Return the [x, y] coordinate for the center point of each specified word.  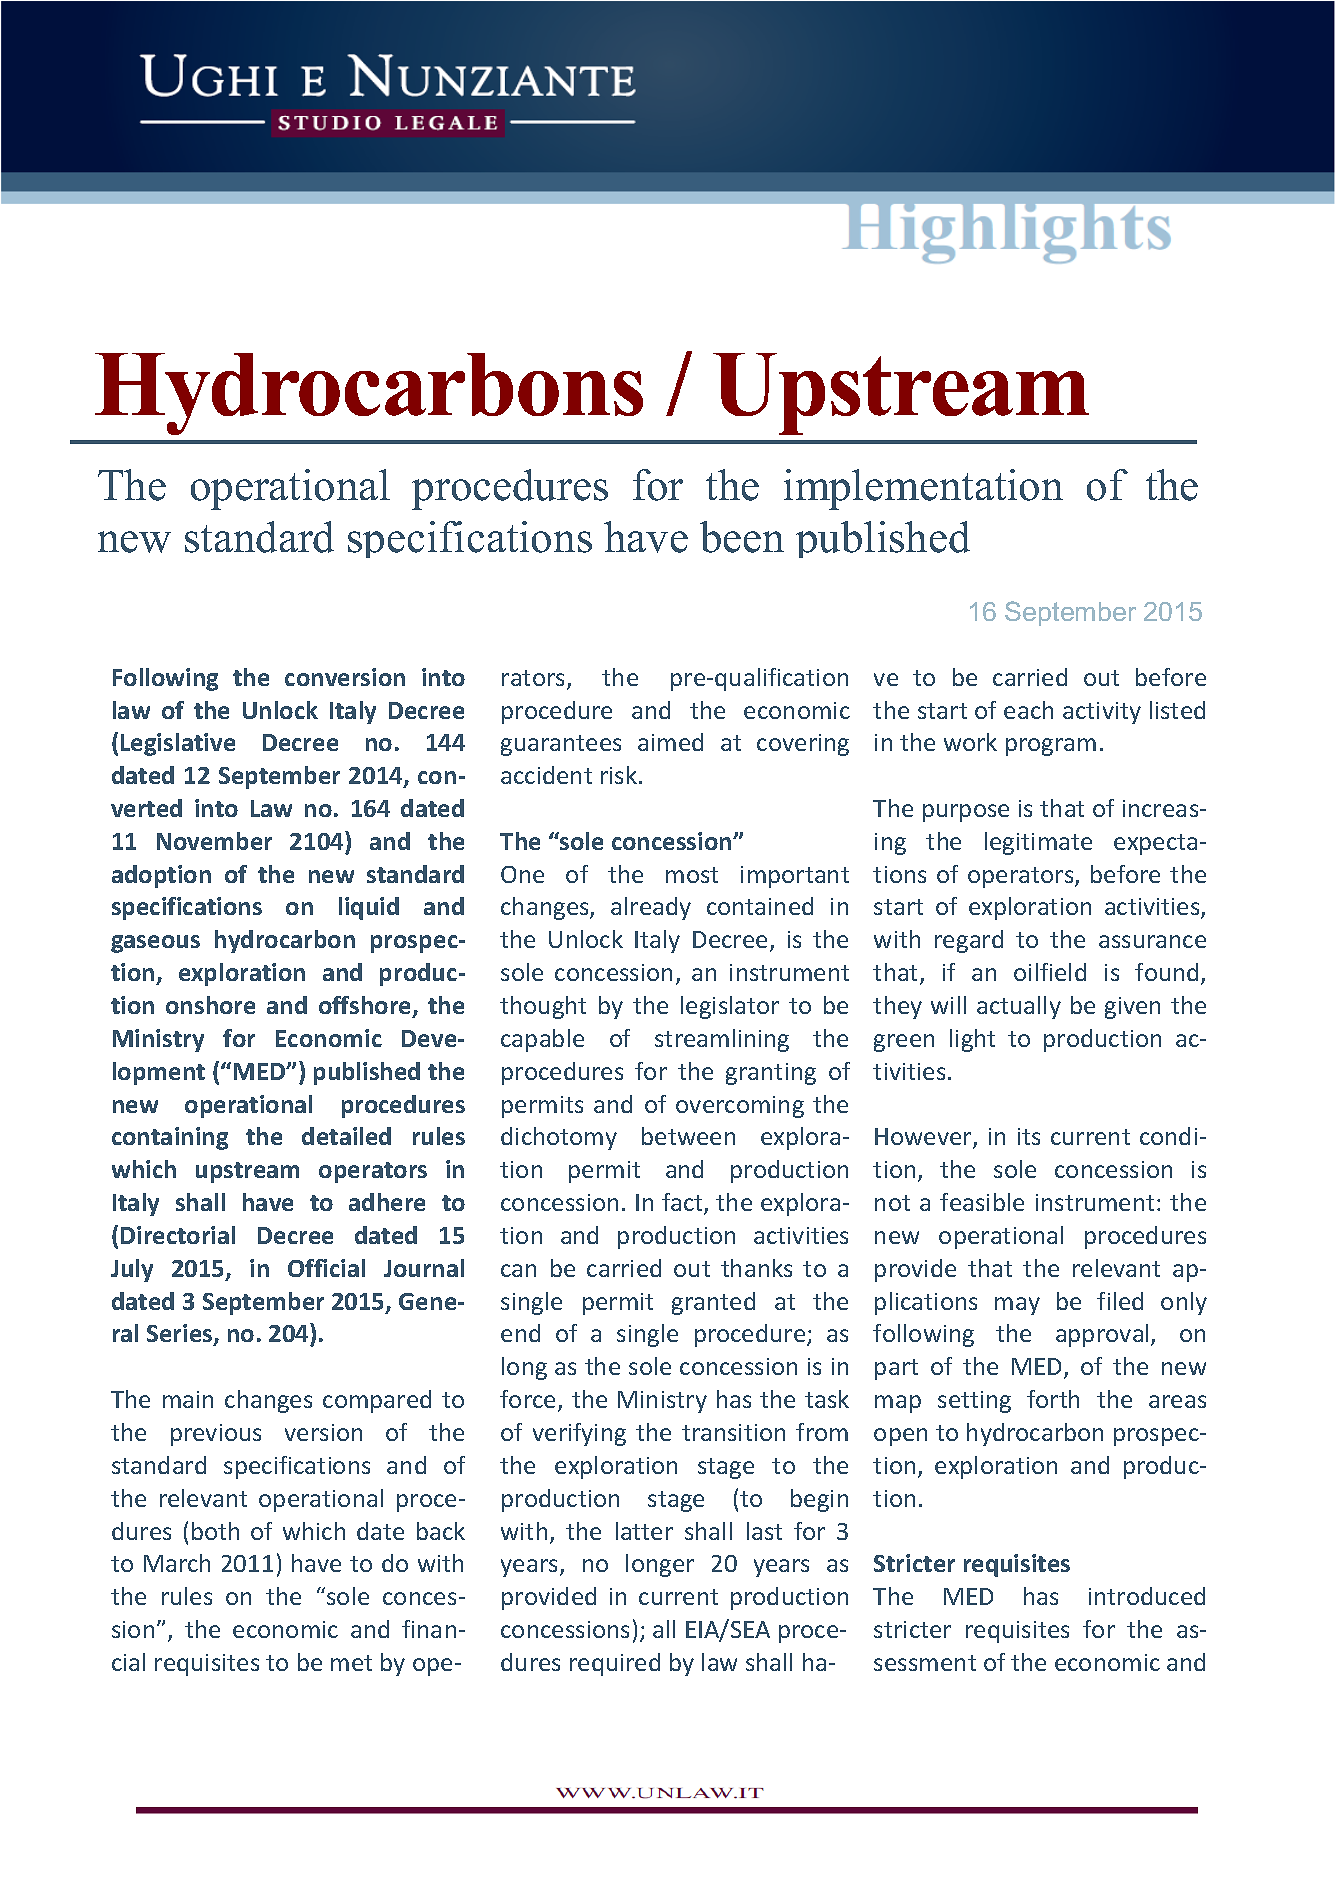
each [1028, 710]
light [972, 1040]
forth [1053, 1399]
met [351, 1663]
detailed [346, 1136]
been [742, 537]
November [214, 841]
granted [713, 1303]
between [688, 1136]
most [692, 875]
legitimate [1038, 843]
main [188, 1399]
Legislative [178, 744]
